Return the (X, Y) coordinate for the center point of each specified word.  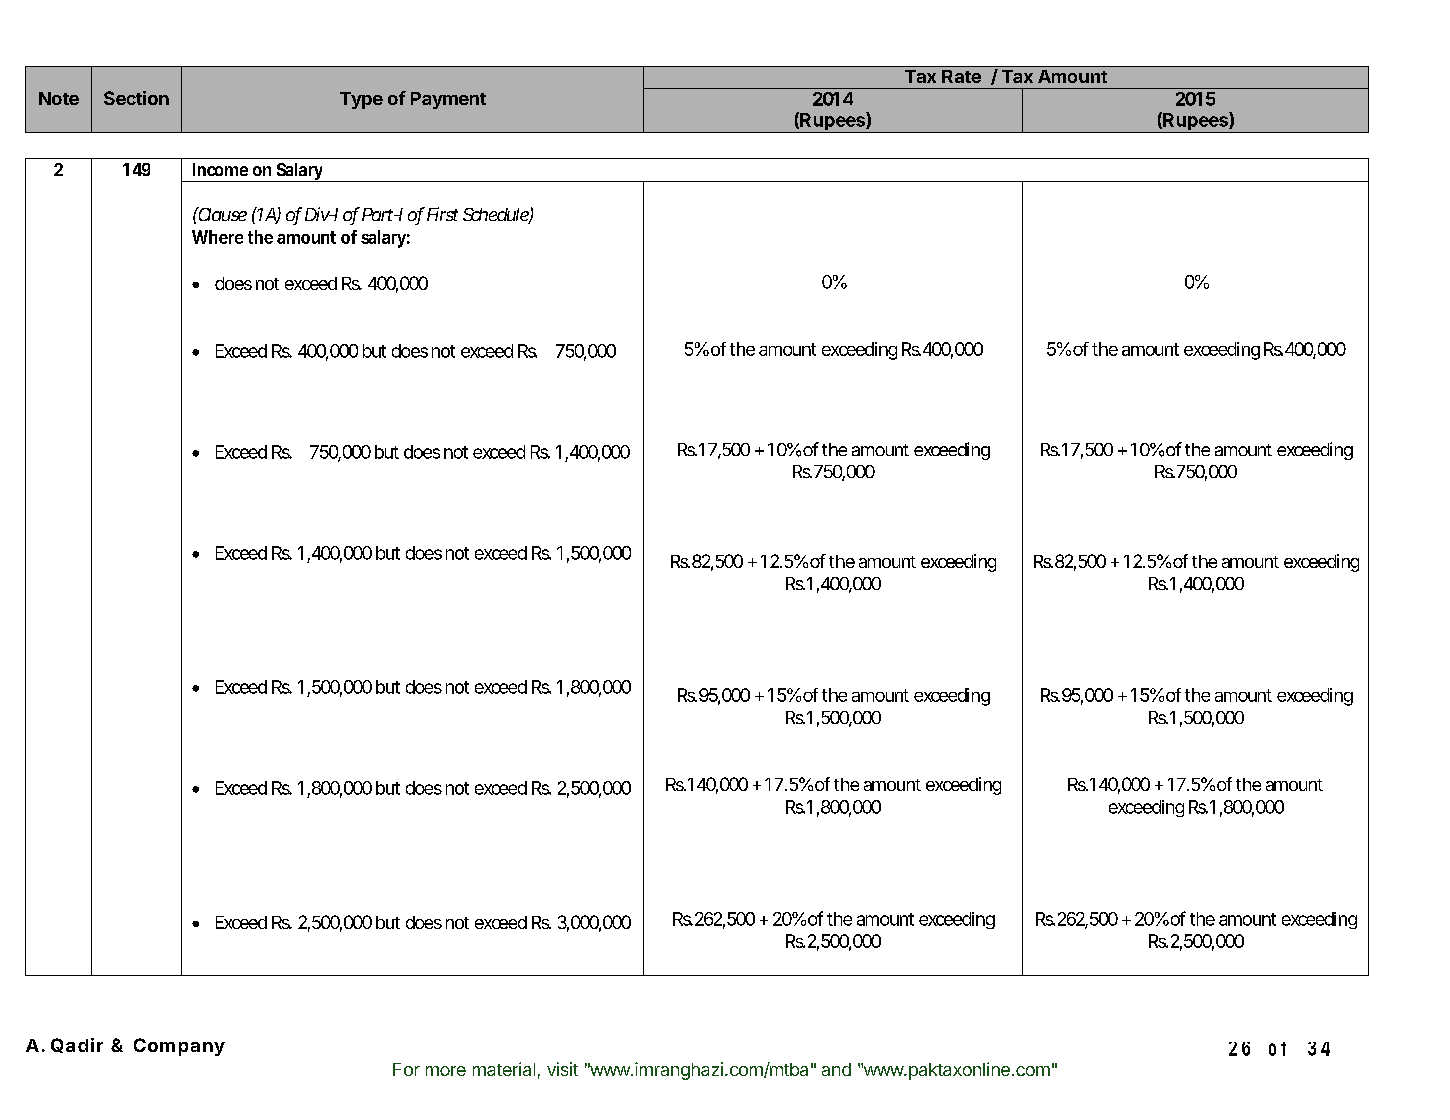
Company (179, 1047)
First (442, 214)
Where (217, 237)
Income (220, 169)
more (446, 1071)
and (836, 1069)
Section (136, 98)
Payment (448, 100)
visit (562, 1069)
